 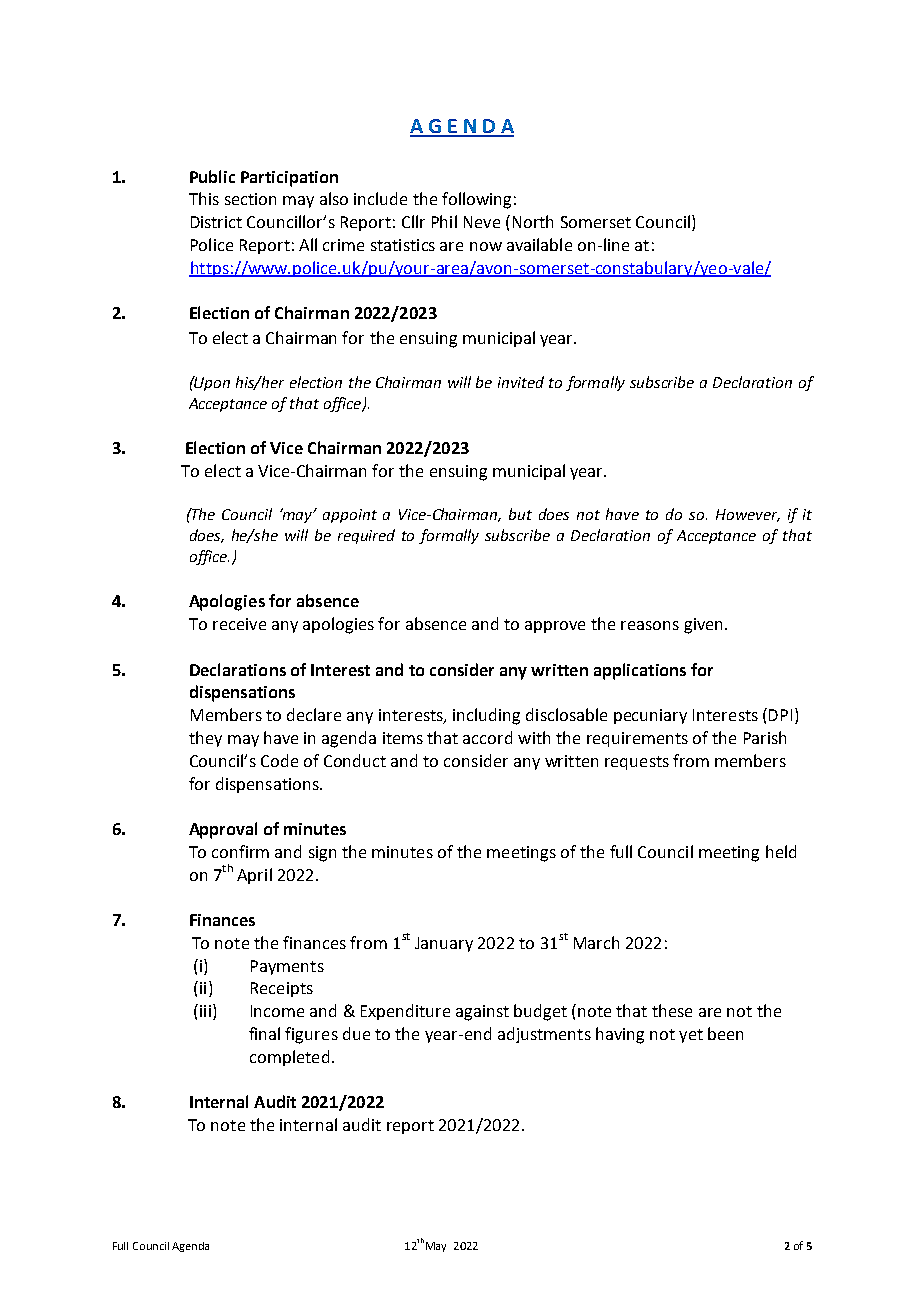 I want to click on invited, so click(x=521, y=382).
